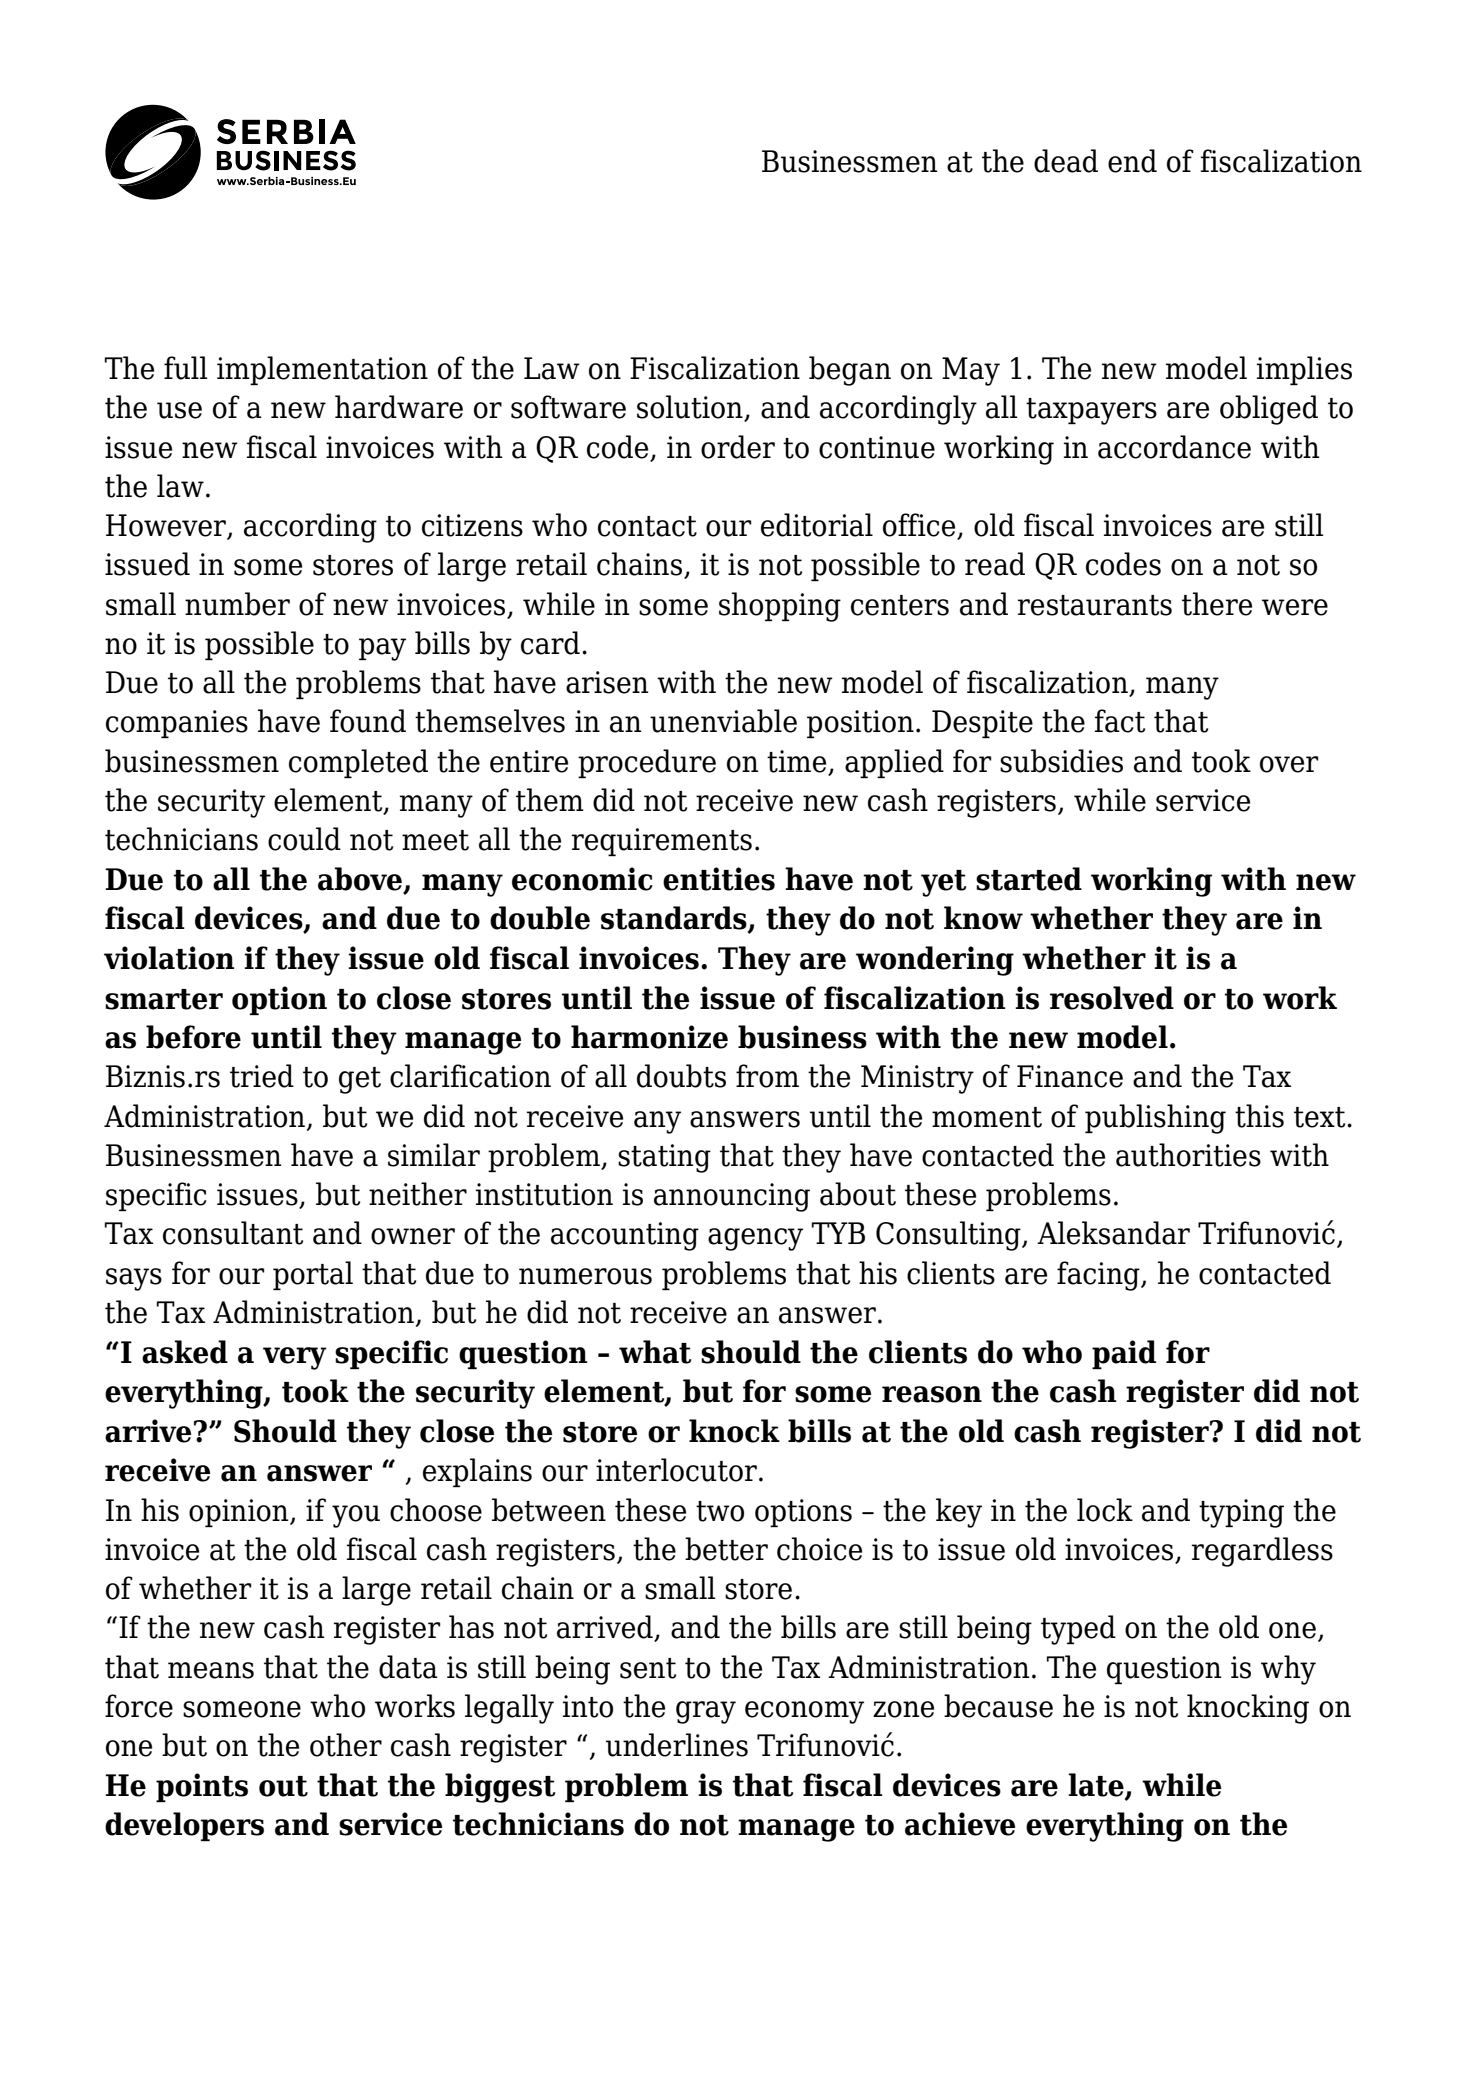  What do you see at coordinates (202, 1787) in the page?
I see `points` at bounding box center [202, 1787].
